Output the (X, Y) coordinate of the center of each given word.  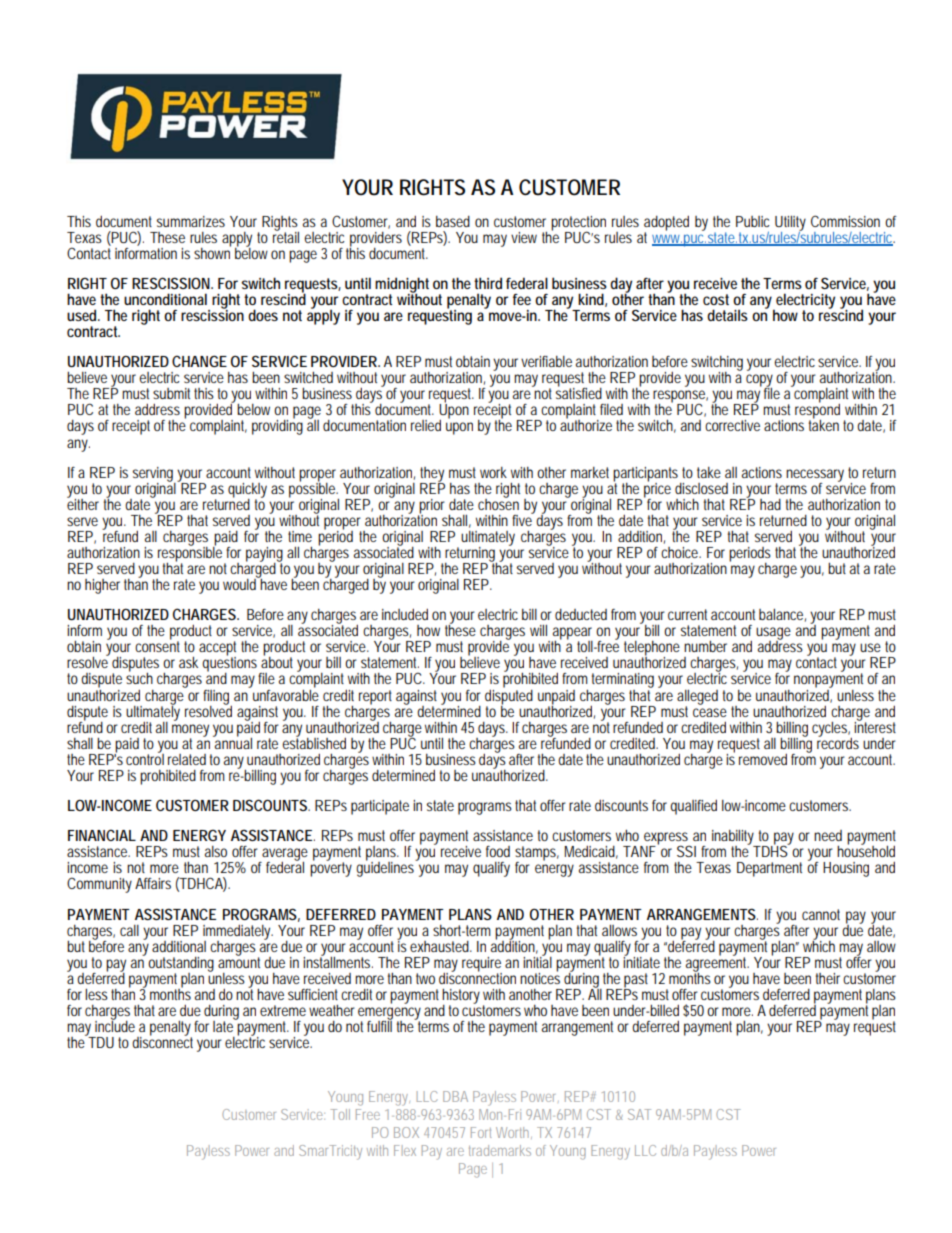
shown (212, 252)
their (830, 978)
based (453, 221)
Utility (790, 224)
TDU (101, 1042)
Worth (514, 1133)
